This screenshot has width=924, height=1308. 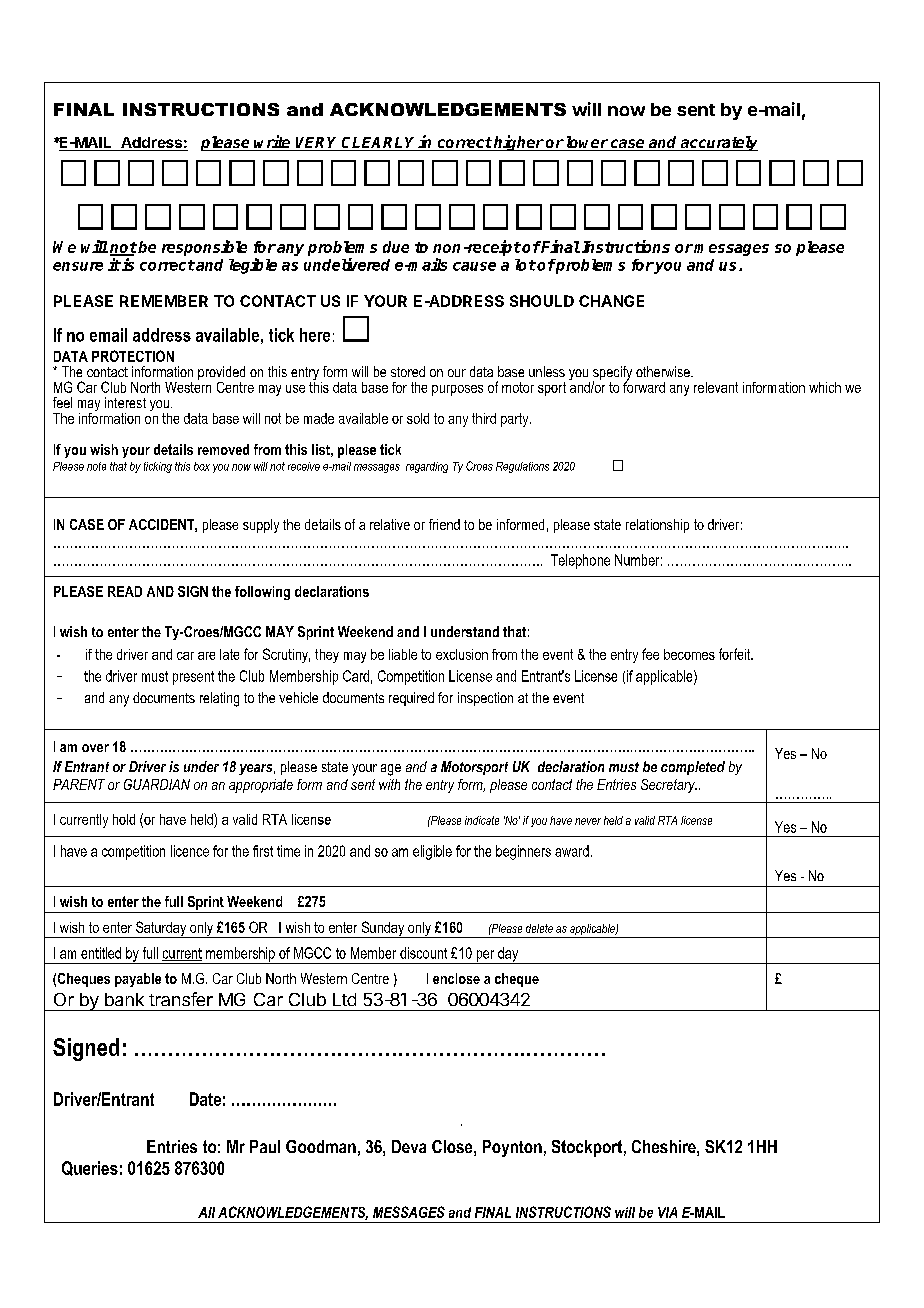 I want to click on Deva, so click(x=409, y=1146).
